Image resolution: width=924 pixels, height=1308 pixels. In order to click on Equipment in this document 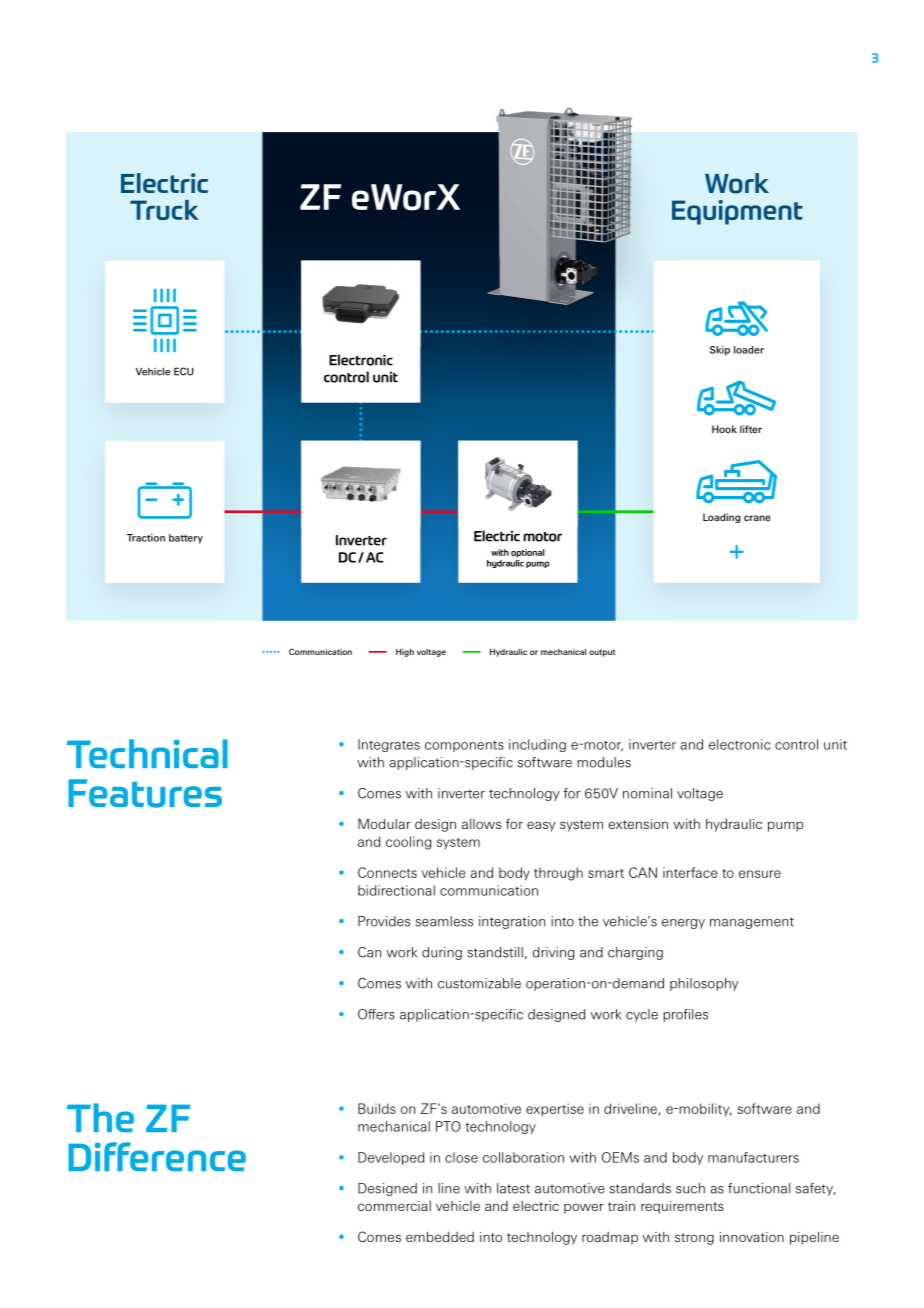, I will do `click(737, 212)`.
